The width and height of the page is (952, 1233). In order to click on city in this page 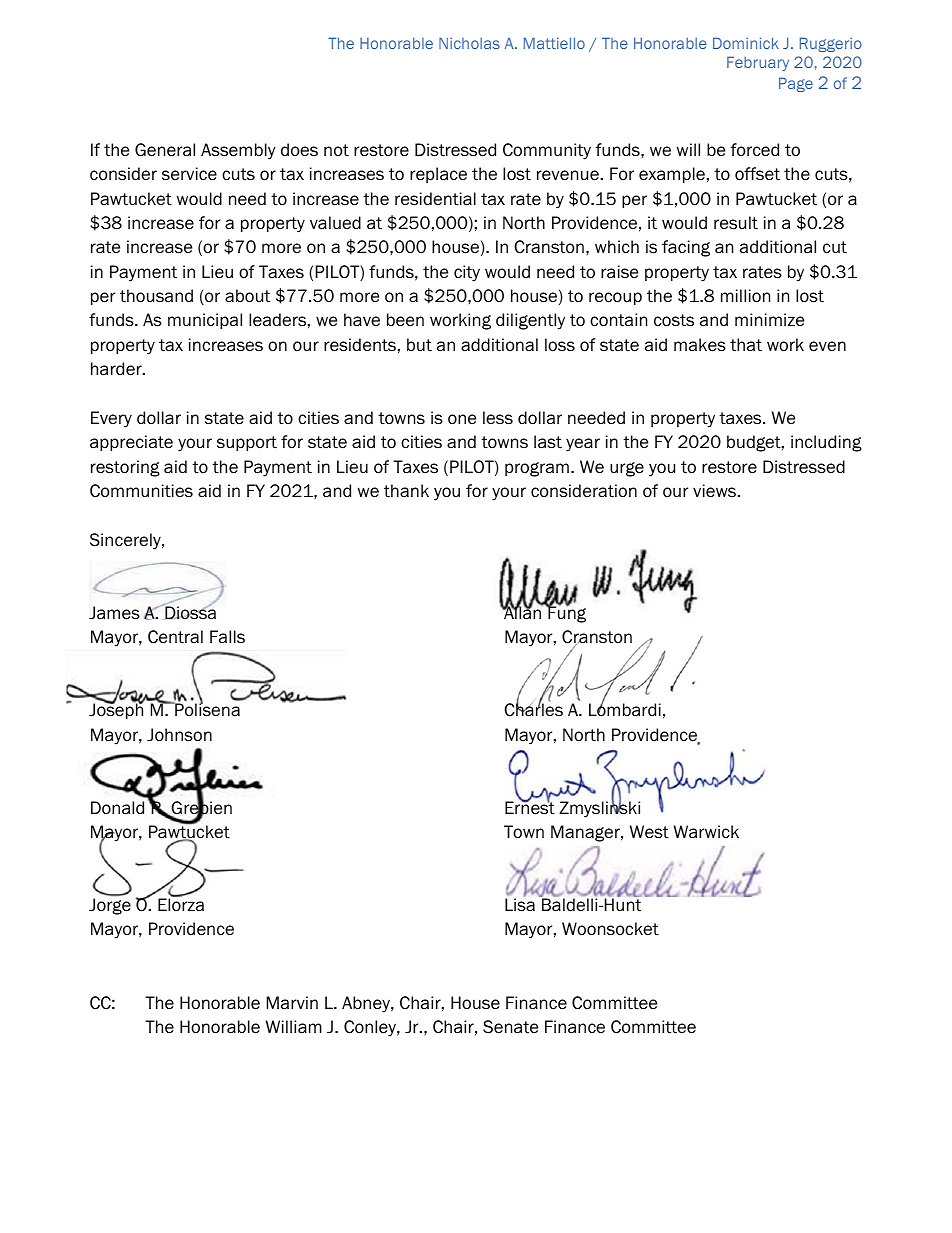, I will do `click(467, 273)`.
